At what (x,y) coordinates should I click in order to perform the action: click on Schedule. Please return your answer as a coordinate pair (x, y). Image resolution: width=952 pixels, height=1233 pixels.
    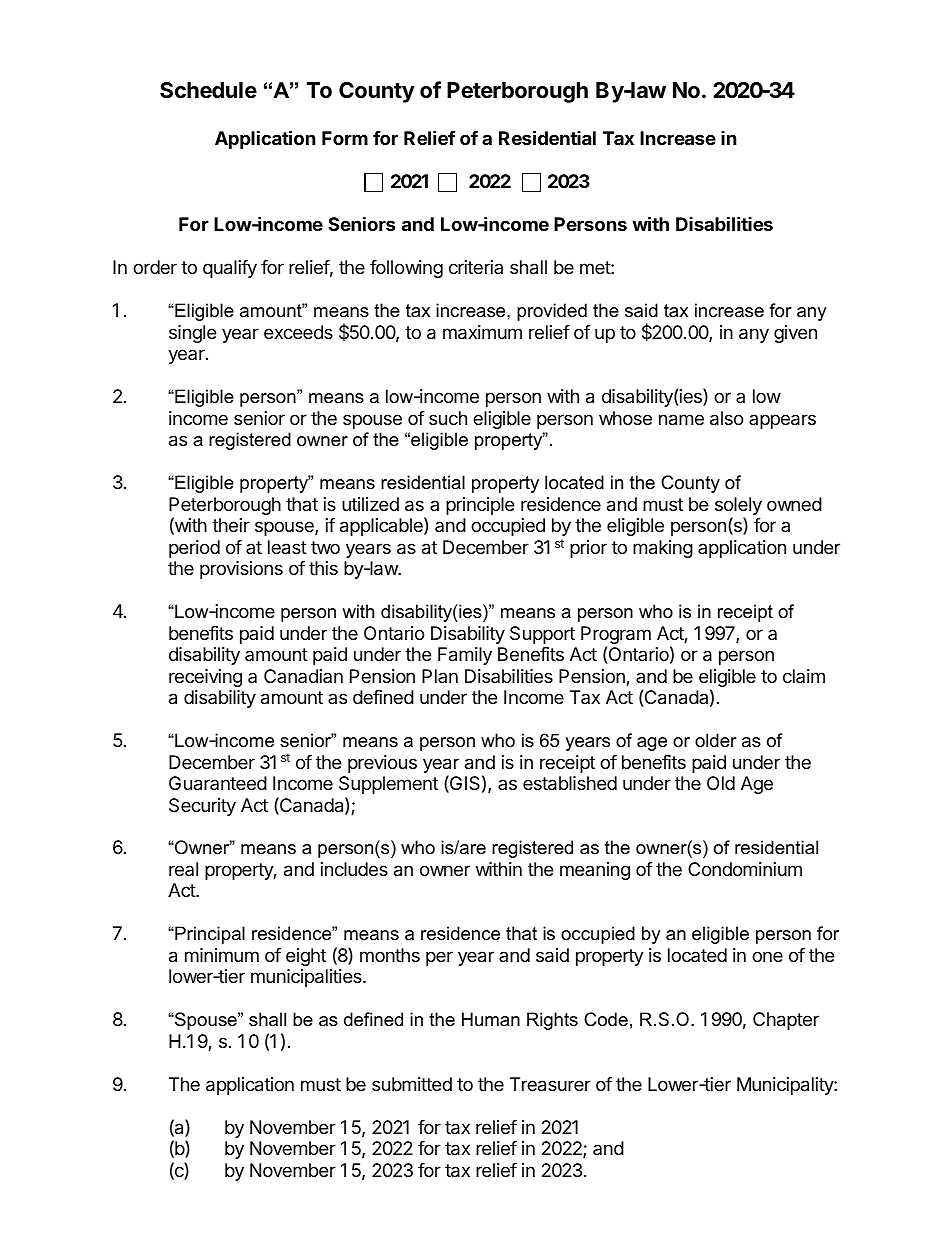
    Looking at the image, I should click on (208, 90).
